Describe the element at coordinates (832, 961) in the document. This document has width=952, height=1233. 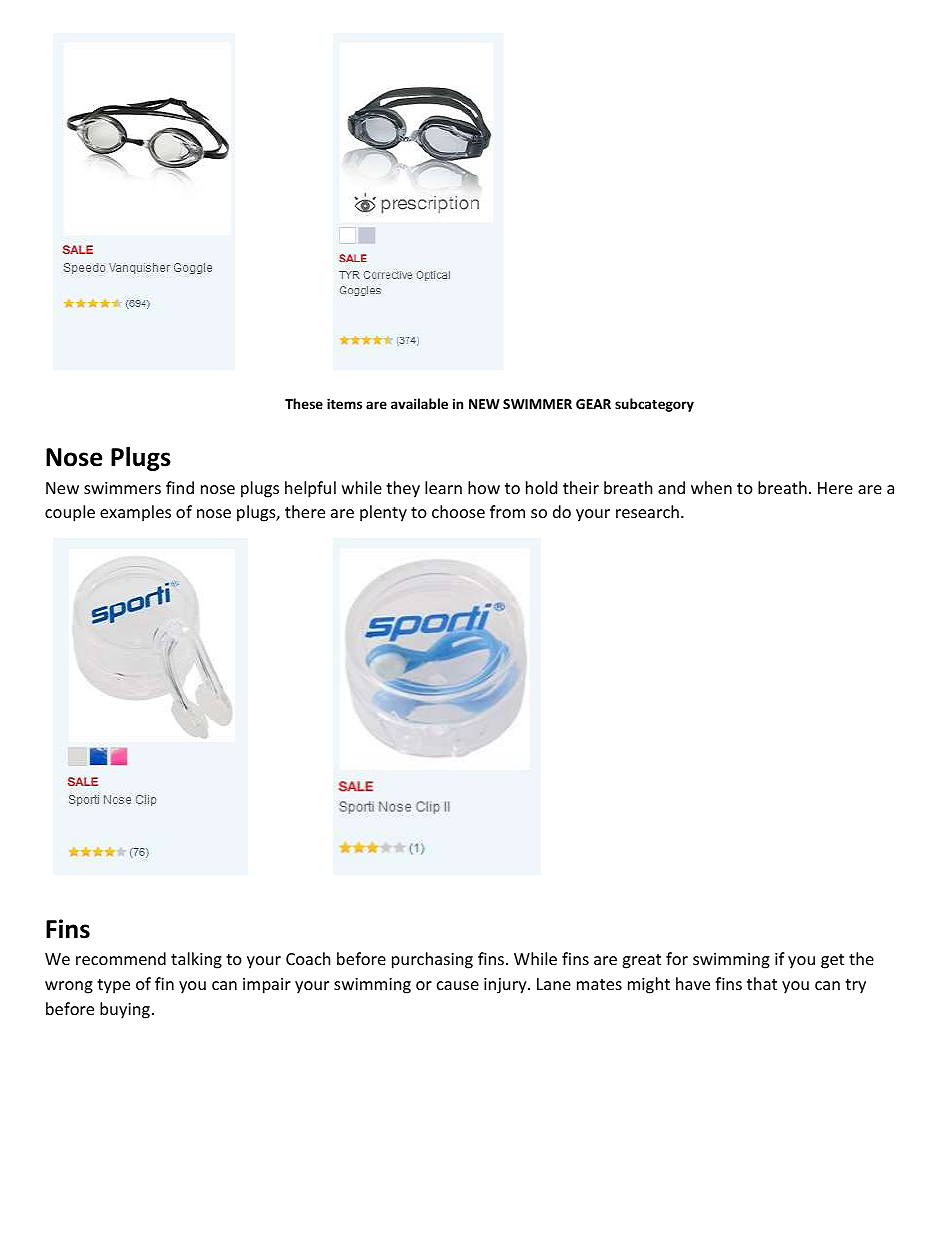
I see `get` at that location.
